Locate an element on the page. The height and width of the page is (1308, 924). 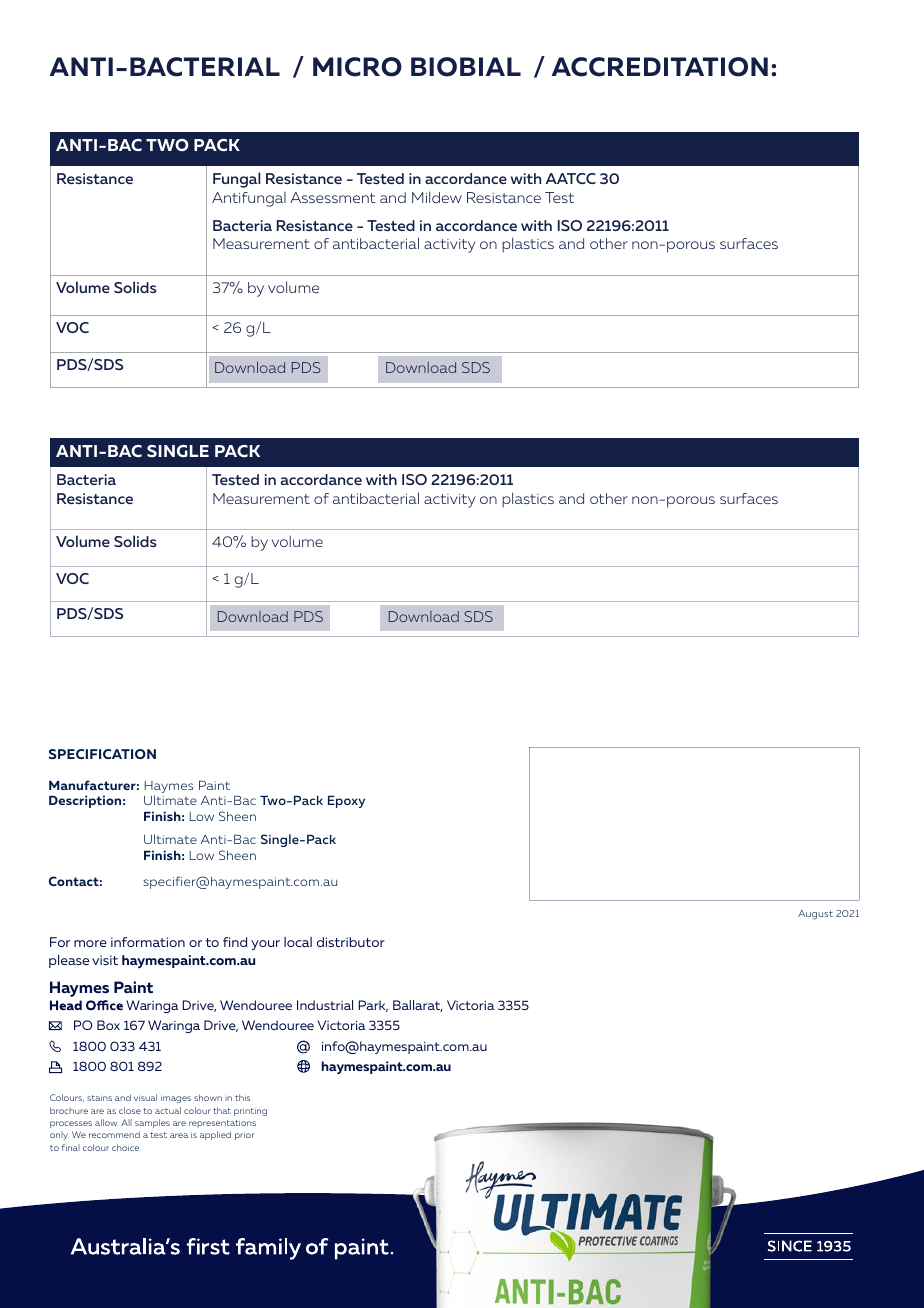
samples is located at coordinates (152, 1123).
